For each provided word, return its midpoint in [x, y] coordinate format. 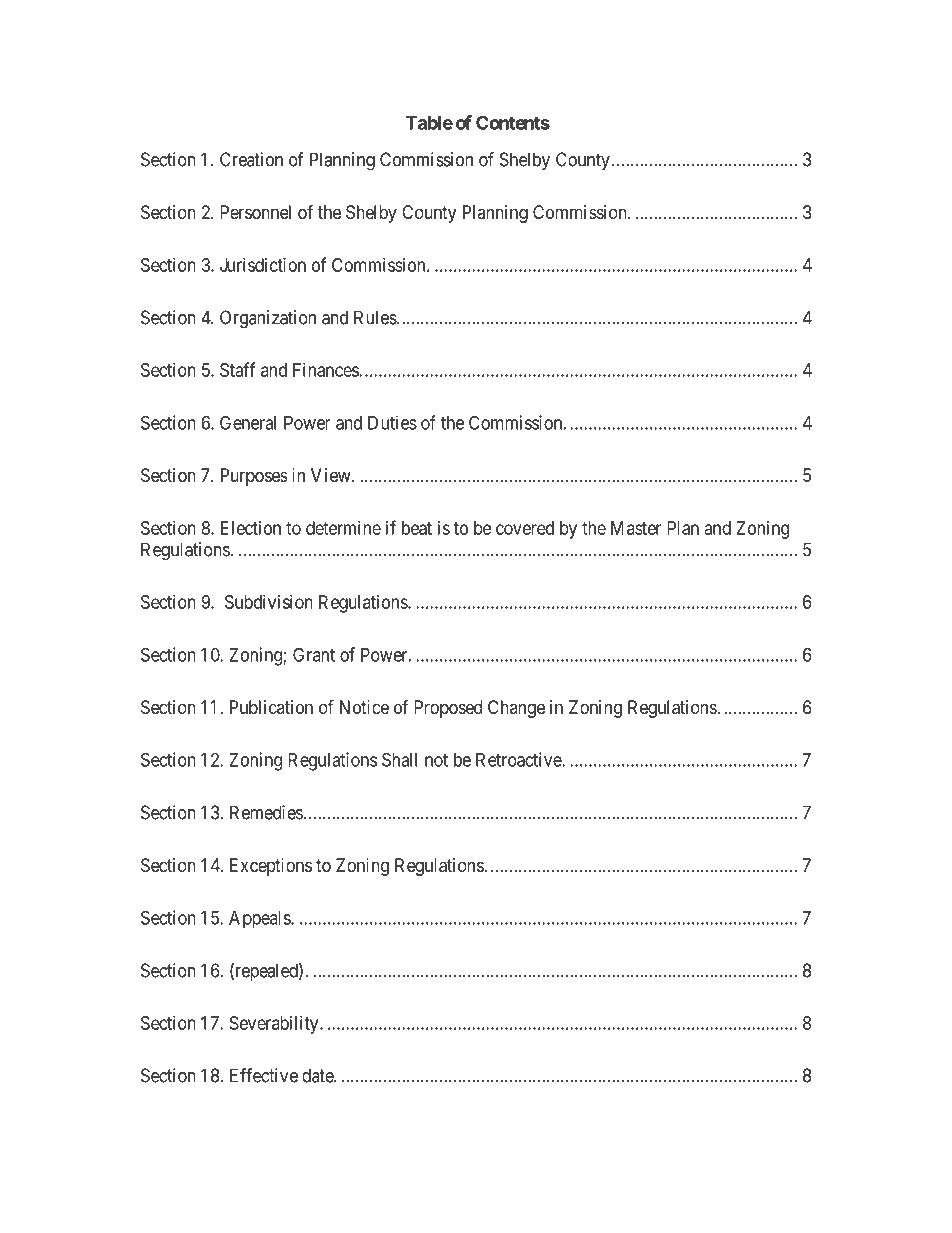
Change [516, 709]
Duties [392, 422]
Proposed [448, 709]
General [248, 422]
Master [636, 528]
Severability [275, 1025]
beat [417, 528]
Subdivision [269, 602]
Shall [399, 759]
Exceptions [271, 867]
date [318, 1075]
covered [525, 528]
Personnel [255, 212]
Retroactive [519, 759]
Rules [375, 317]
